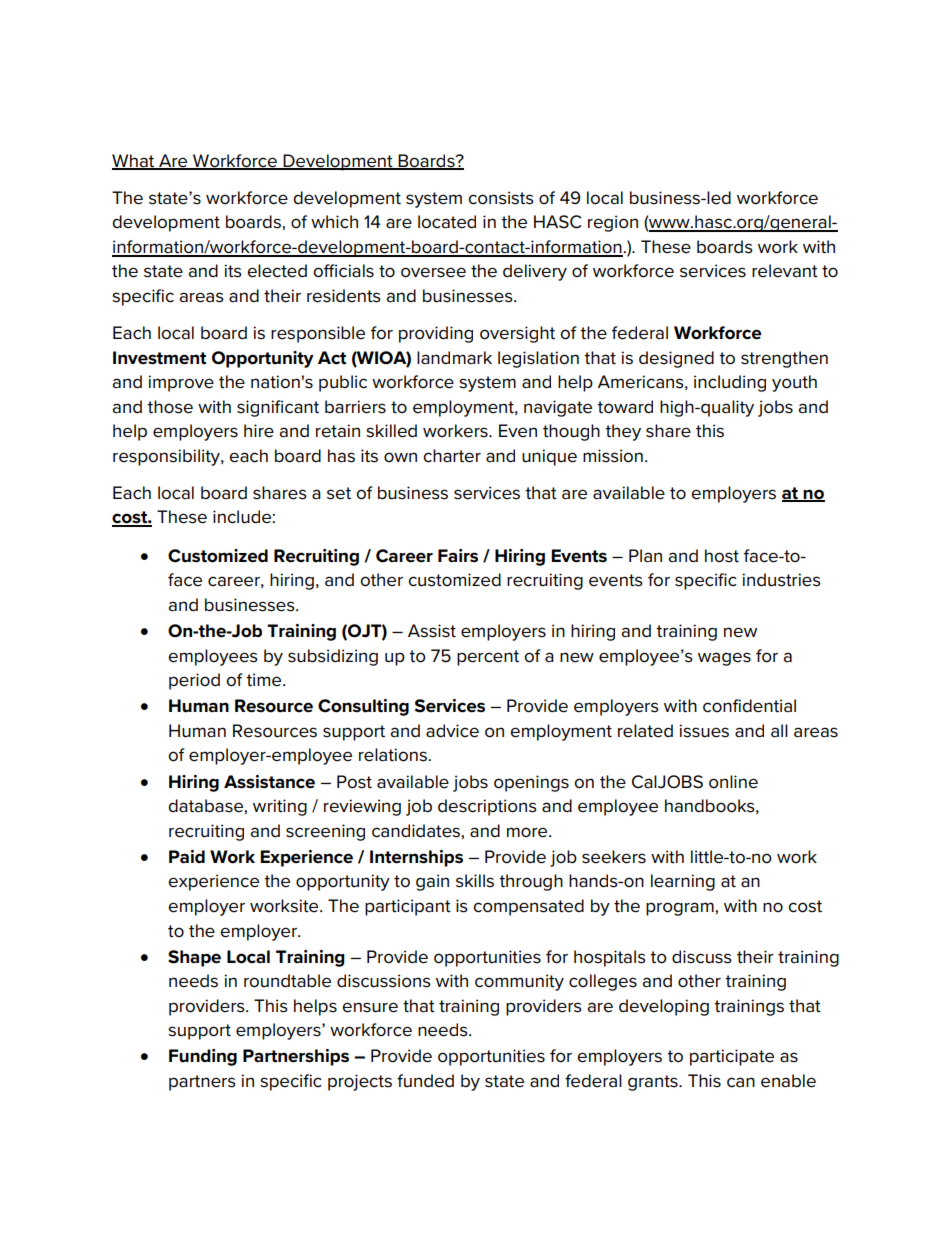 The height and width of the image is (1233, 952). I want to click on region, so click(613, 223).
